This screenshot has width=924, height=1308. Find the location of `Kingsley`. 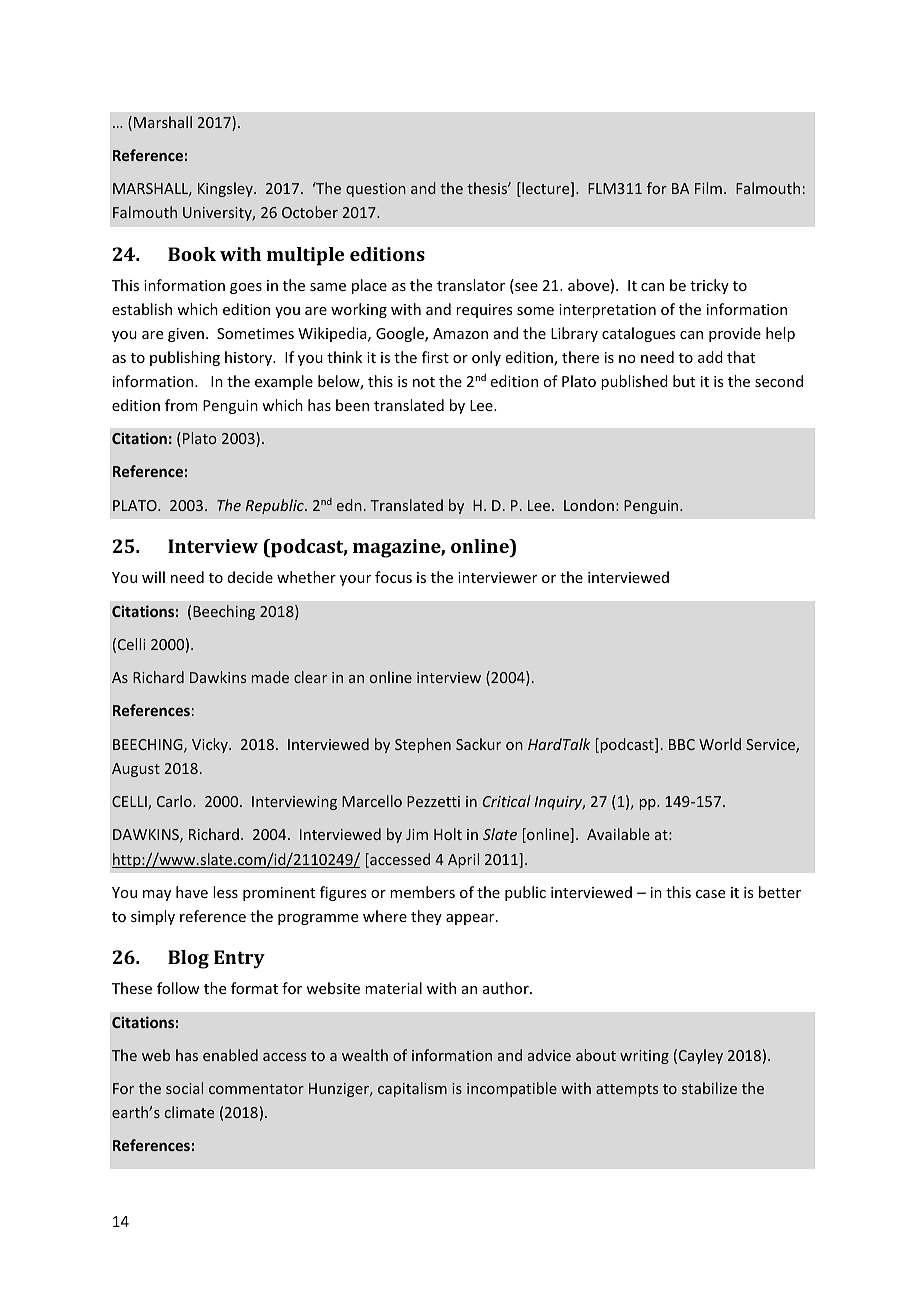

Kingsley is located at coordinates (226, 189).
